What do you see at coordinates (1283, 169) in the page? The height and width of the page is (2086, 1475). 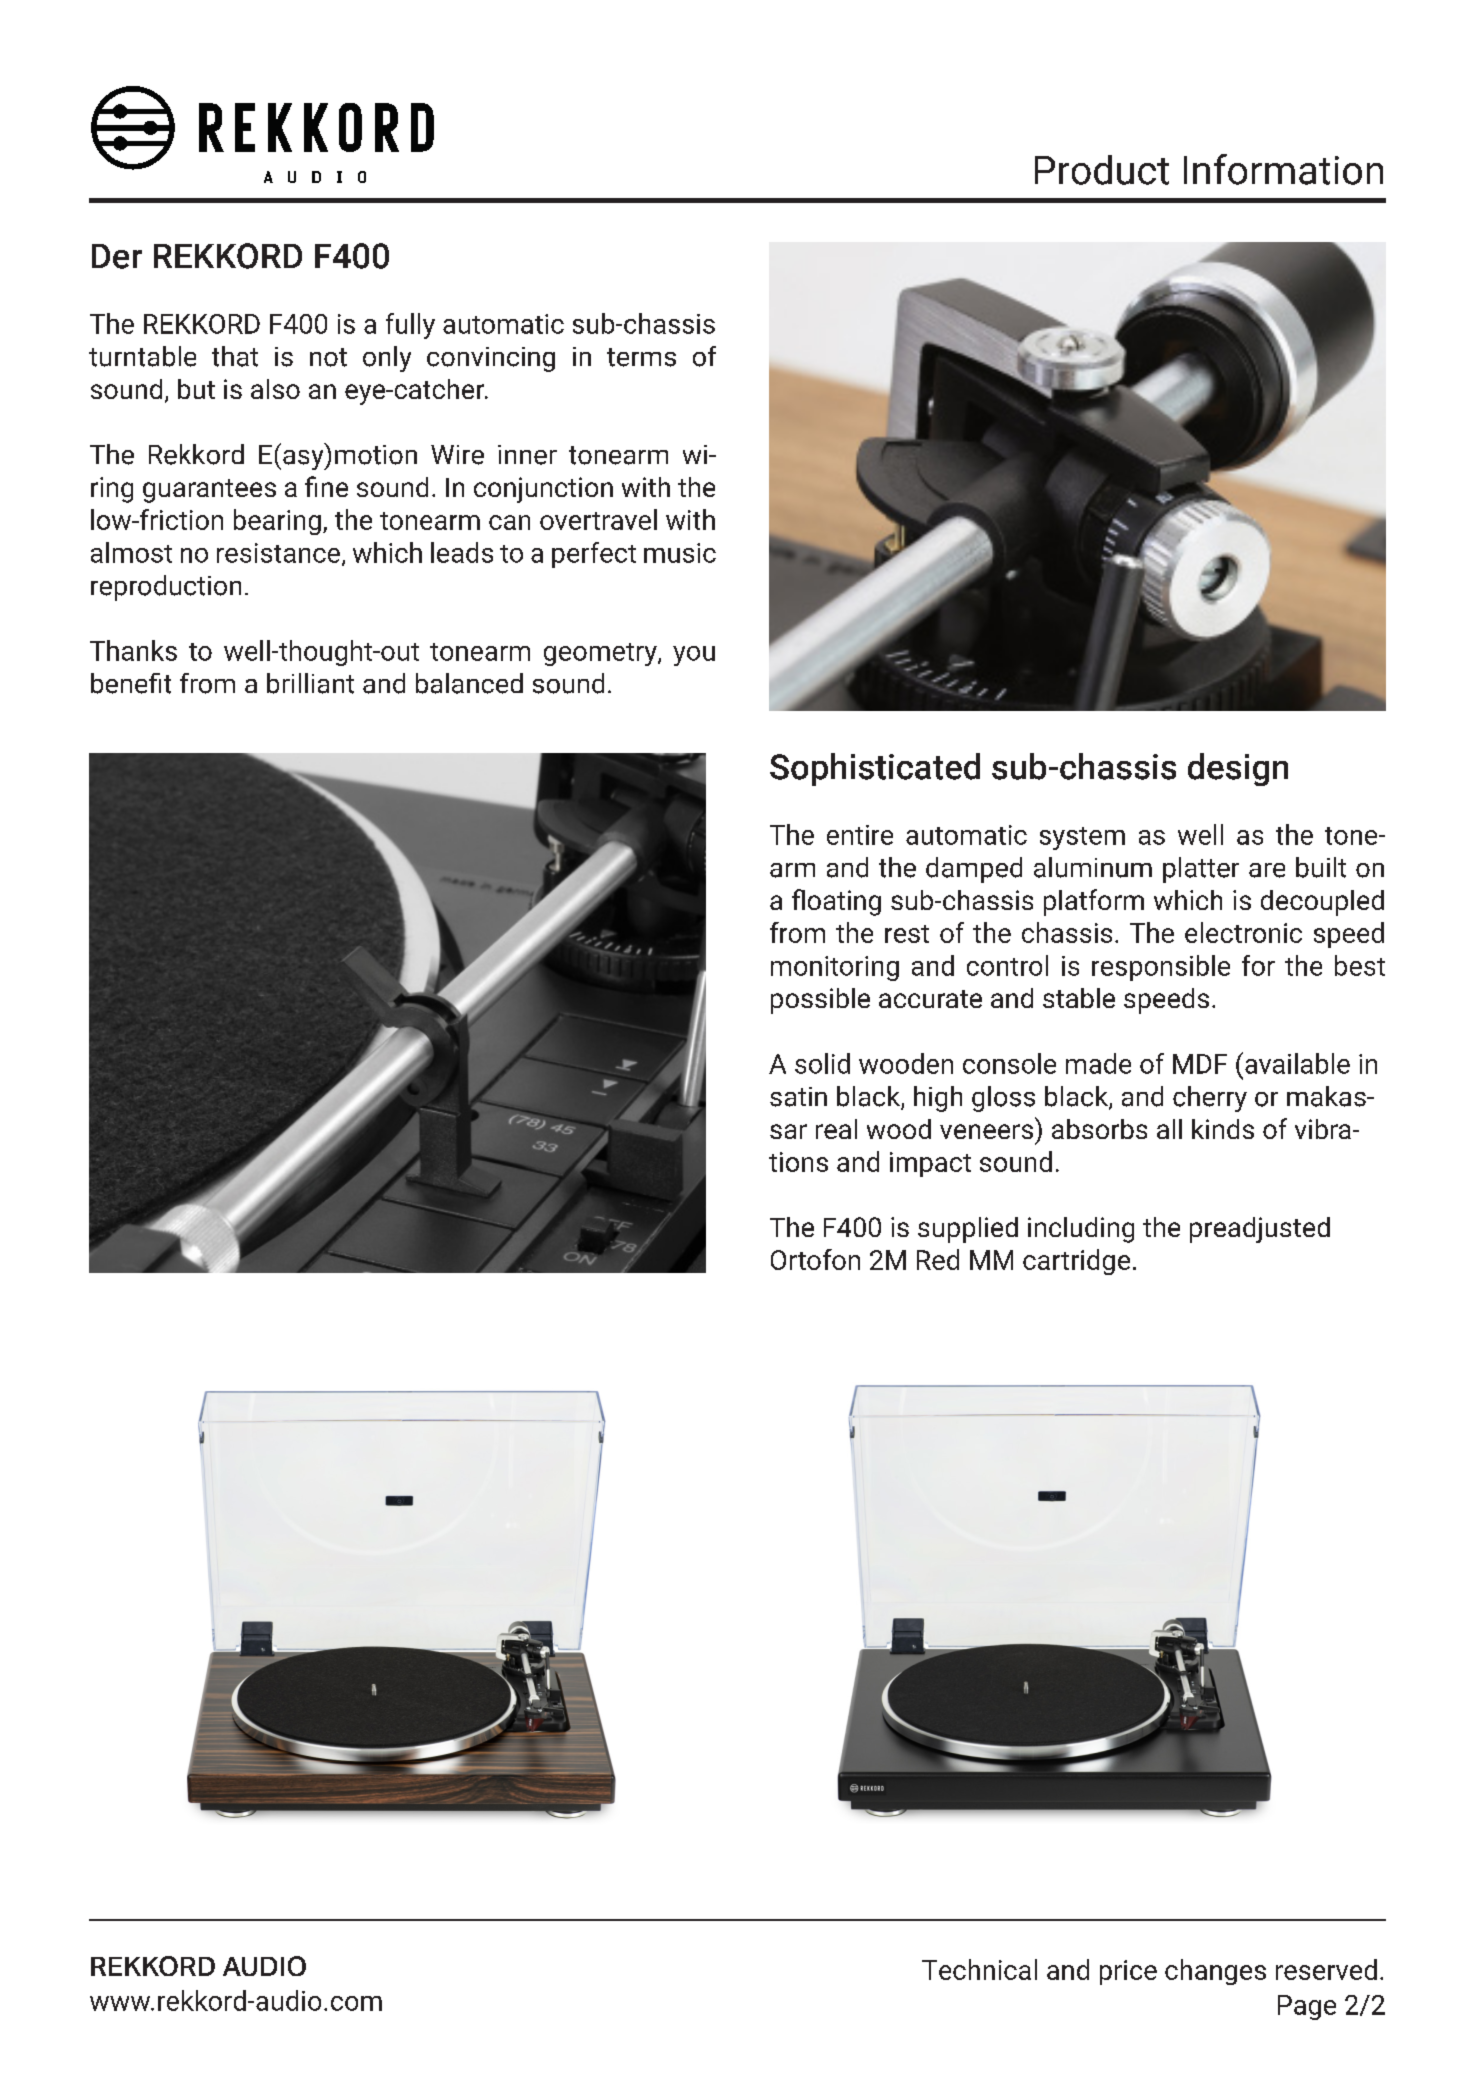 I see `Information` at bounding box center [1283, 169].
